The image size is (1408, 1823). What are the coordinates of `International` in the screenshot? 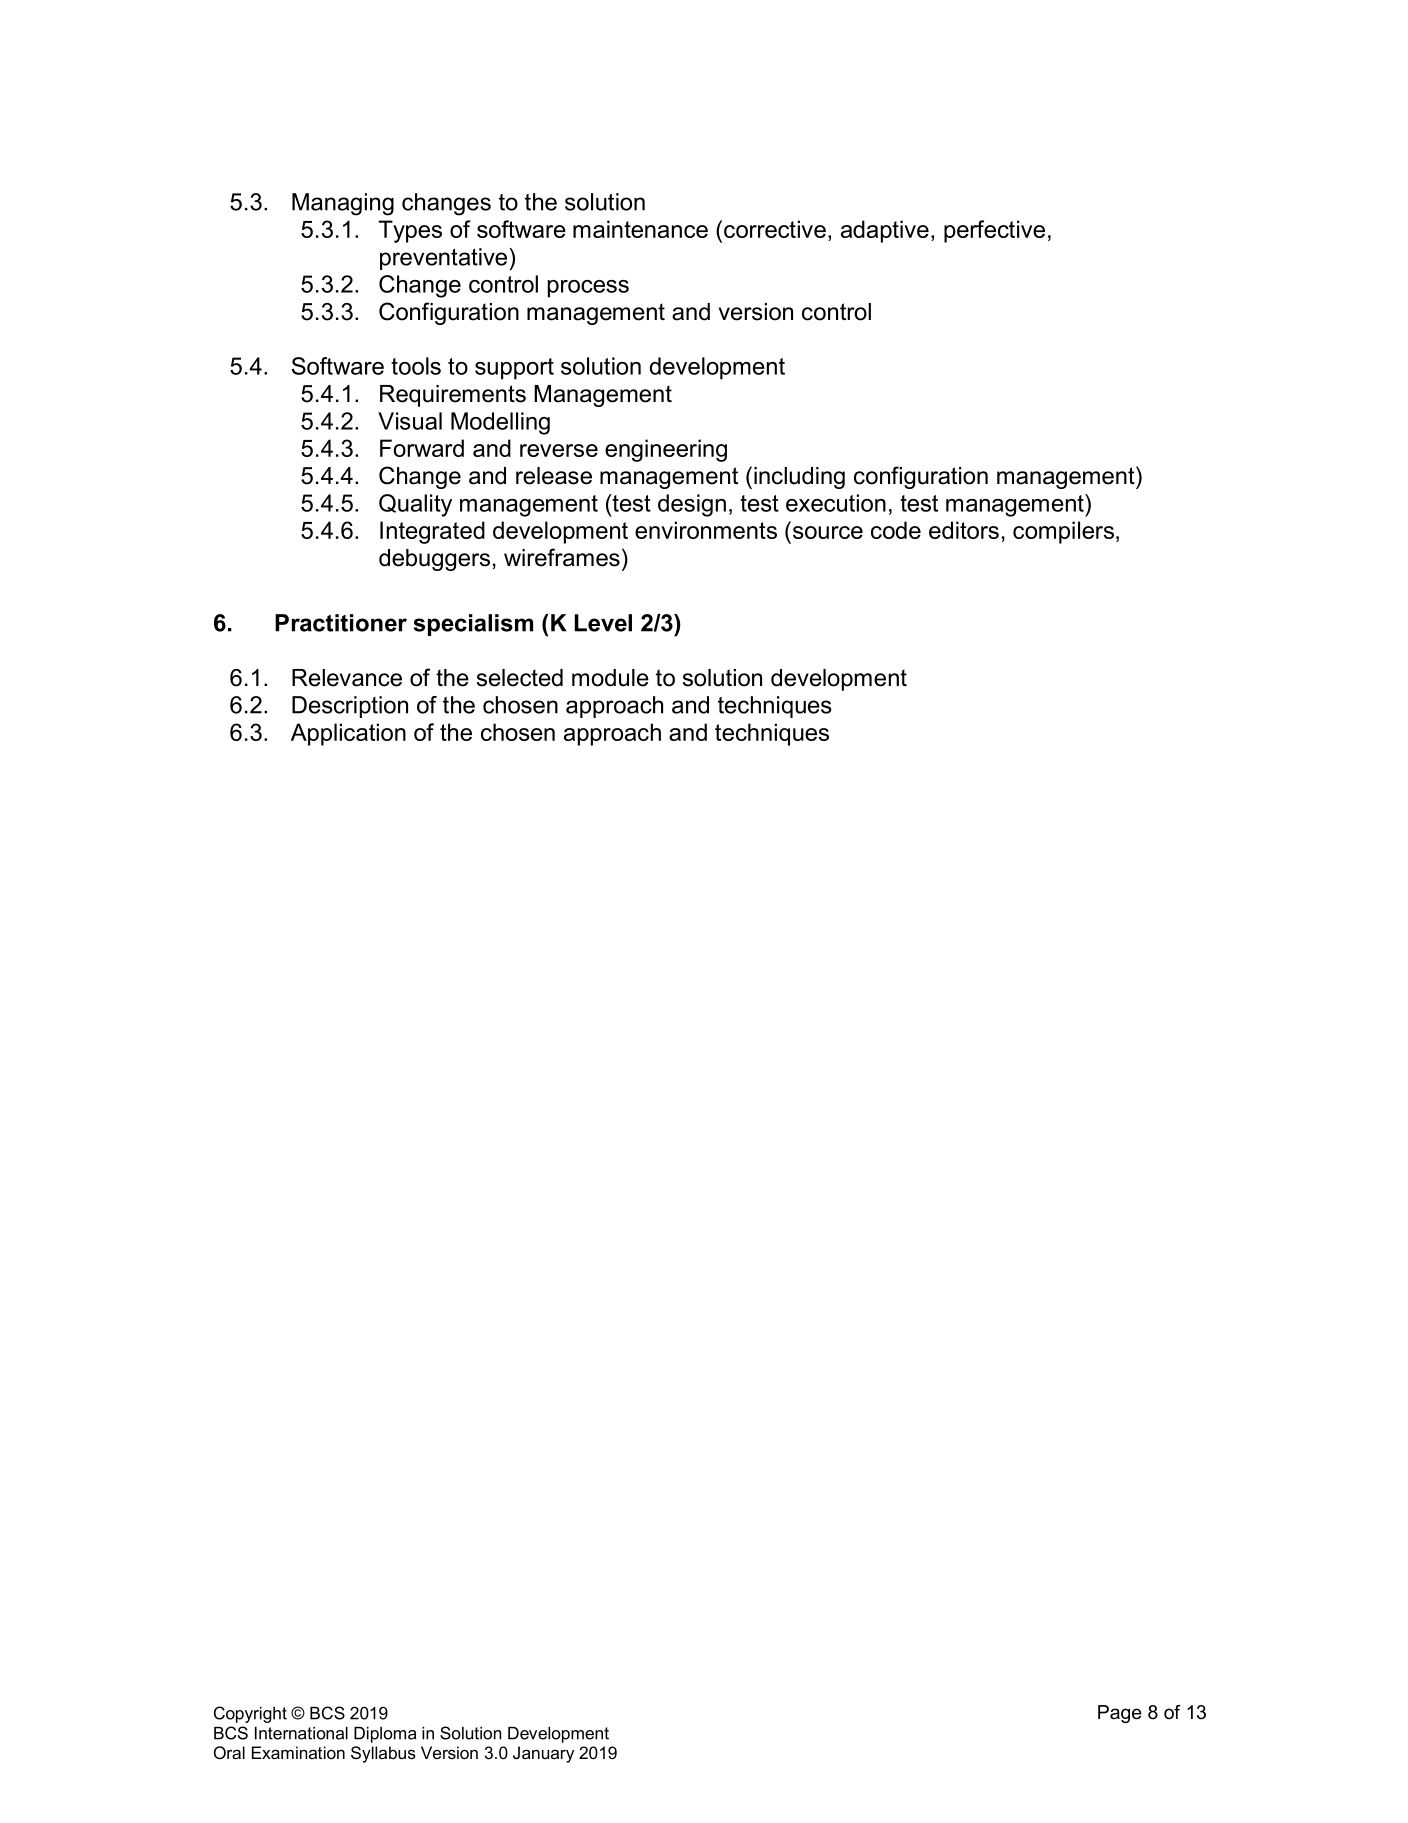 It's located at (301, 1733).
